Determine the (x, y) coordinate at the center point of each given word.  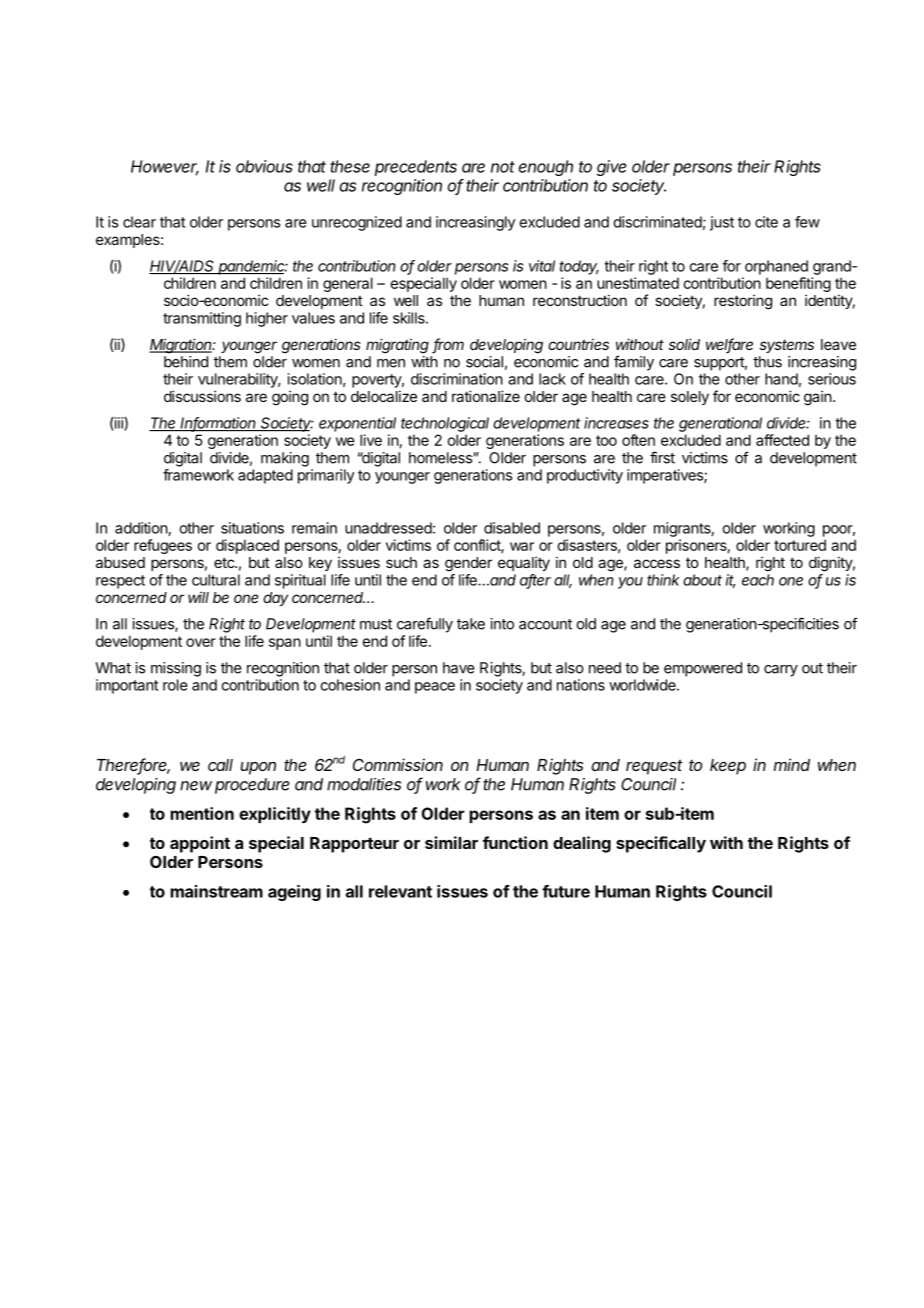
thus (767, 362)
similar (451, 842)
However (165, 167)
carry (781, 671)
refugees (163, 546)
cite (766, 222)
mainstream (216, 891)
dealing (582, 844)
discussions (202, 396)
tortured (800, 545)
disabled (512, 528)
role (175, 685)
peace (435, 688)
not (503, 167)
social (484, 362)
